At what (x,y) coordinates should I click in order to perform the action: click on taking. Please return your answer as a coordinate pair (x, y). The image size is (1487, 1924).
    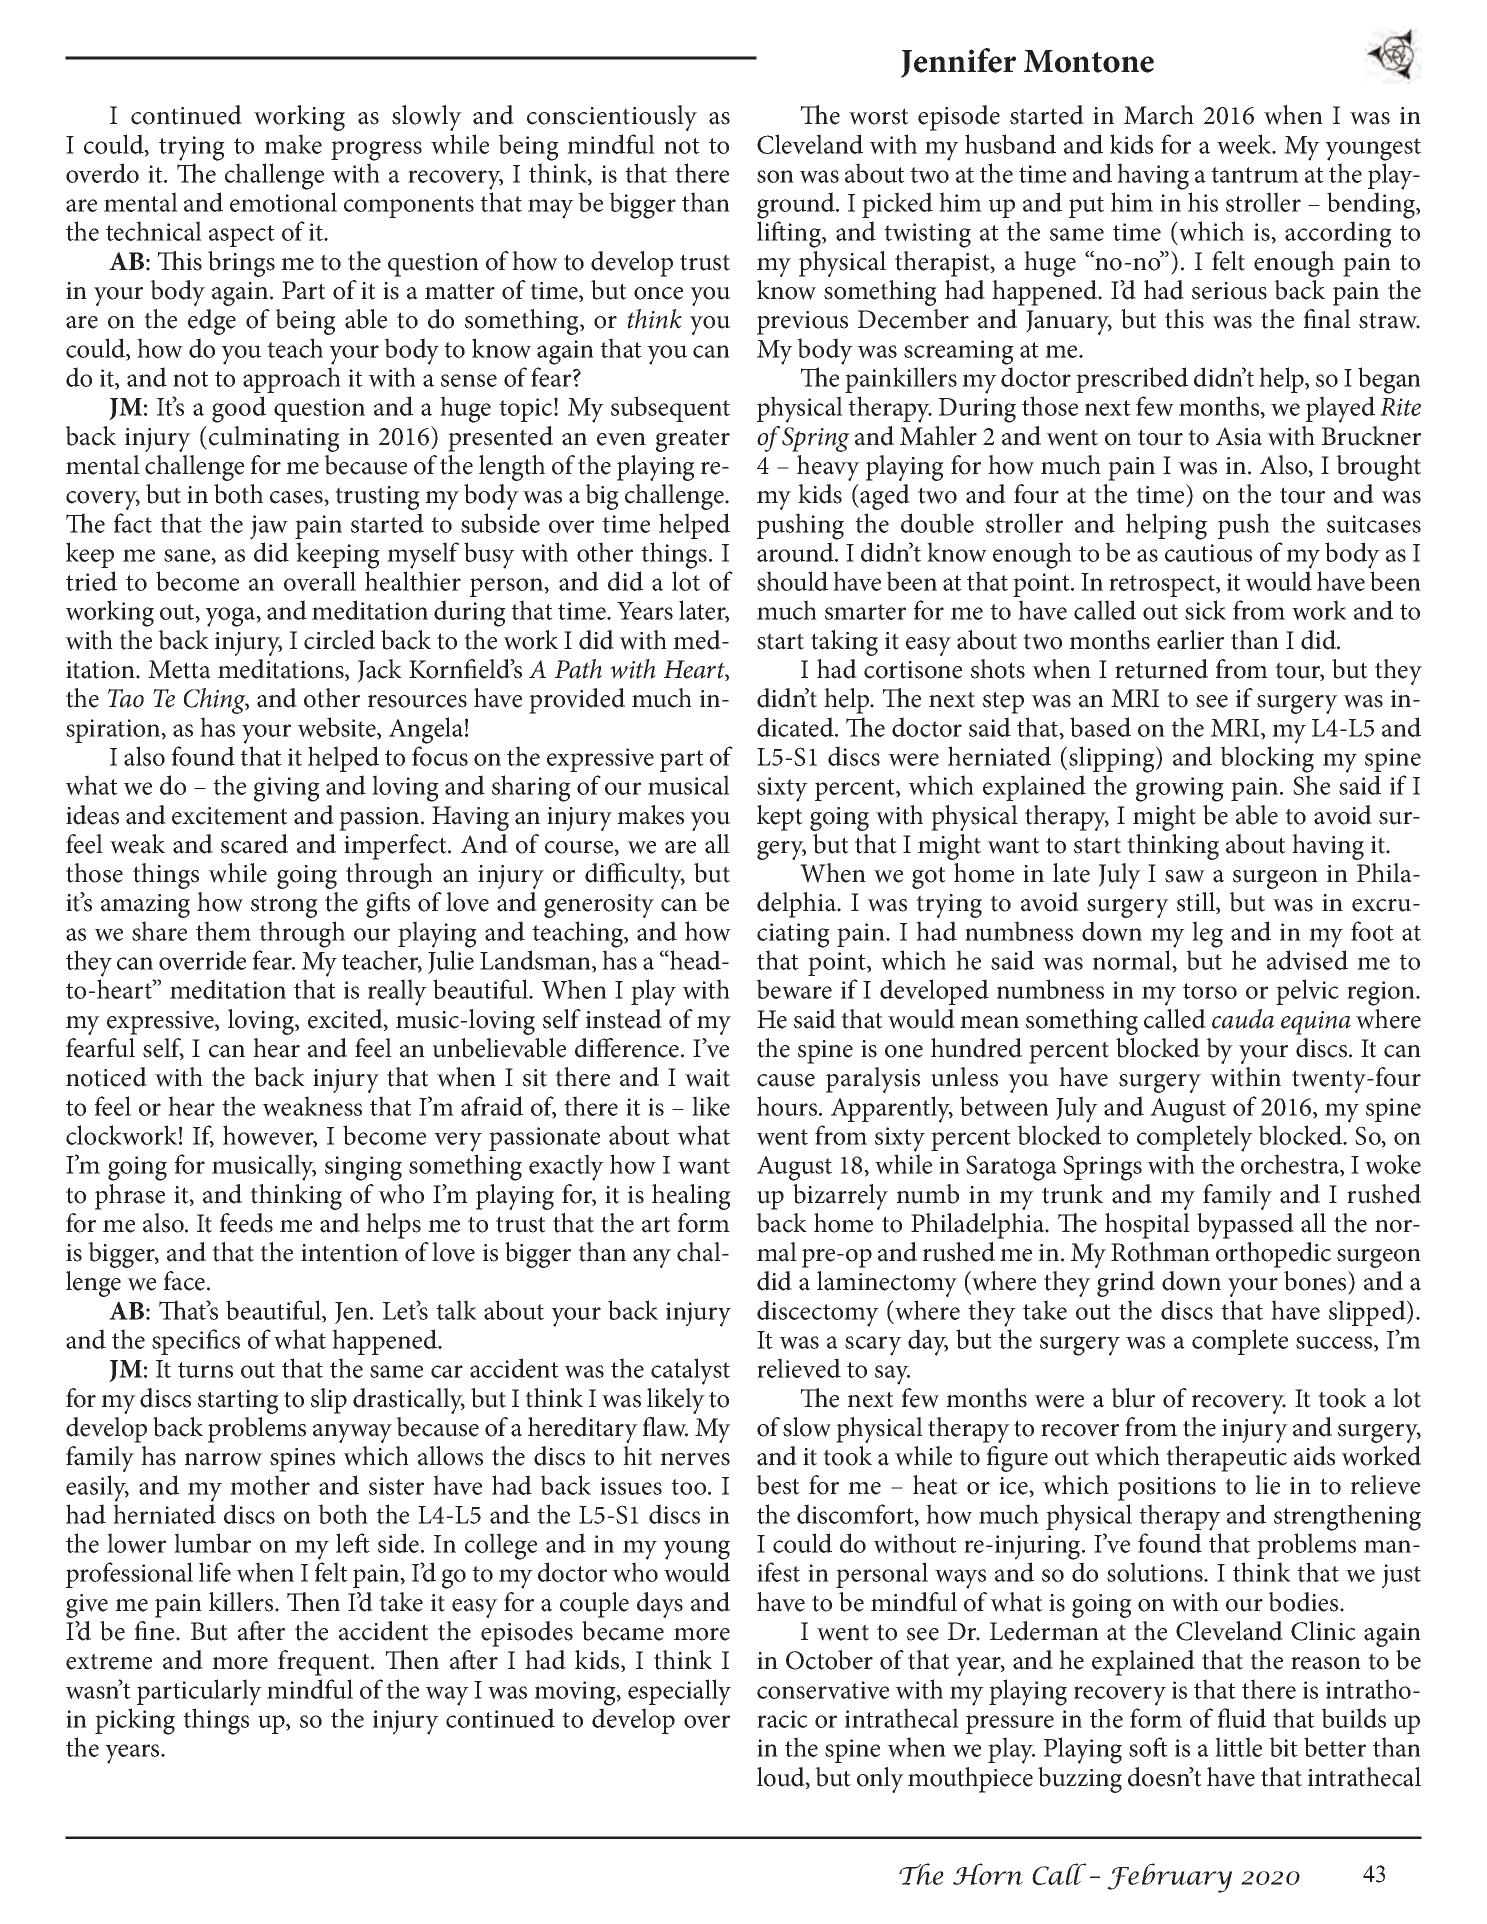
    Looking at the image, I should click on (844, 643).
